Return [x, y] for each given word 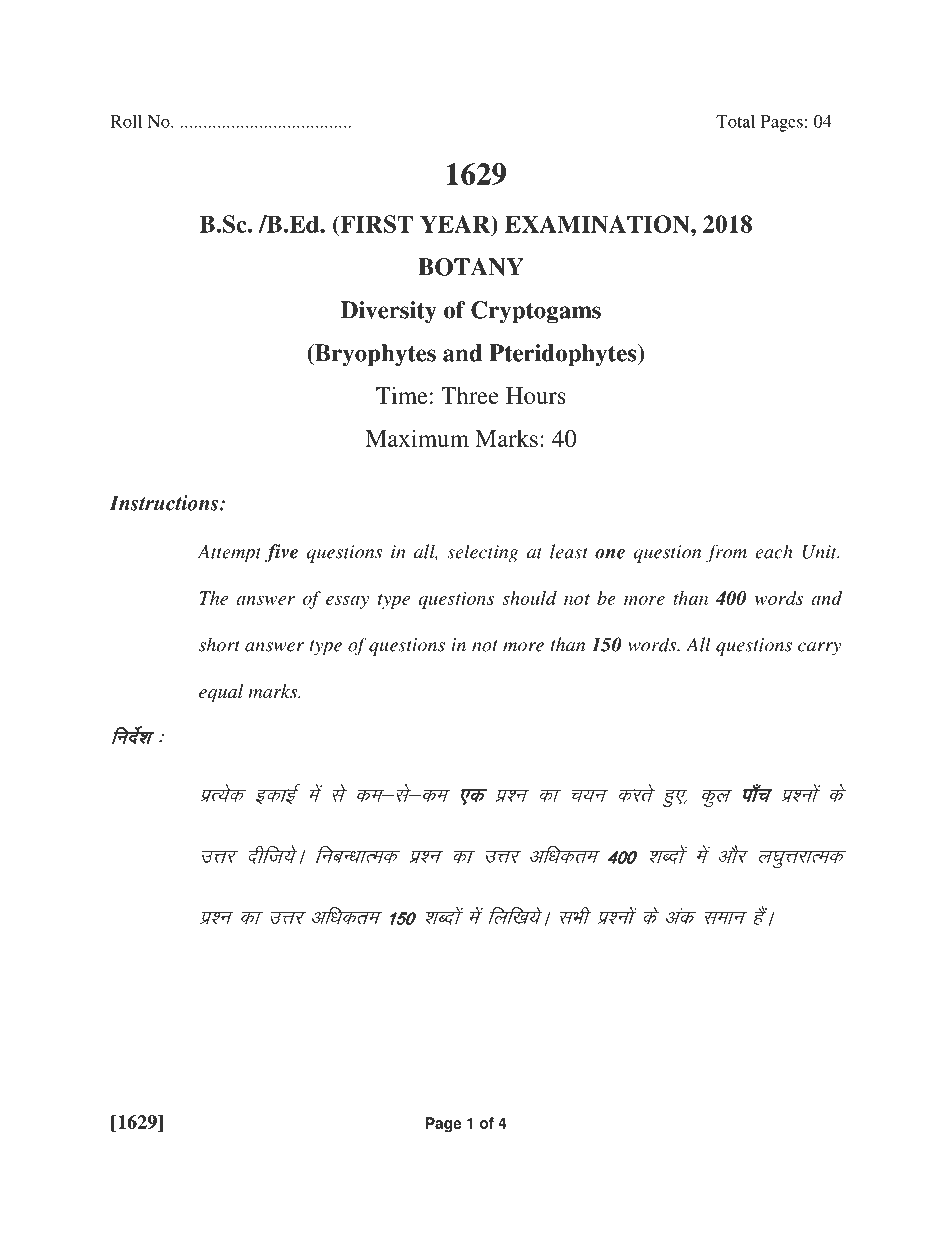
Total [735, 121]
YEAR [456, 224]
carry [819, 649]
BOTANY [471, 267]
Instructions [165, 503]
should [529, 598]
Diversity [389, 312]
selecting [483, 553]
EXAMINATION [598, 224]
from [726, 553]
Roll [126, 121]
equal [221, 693]
